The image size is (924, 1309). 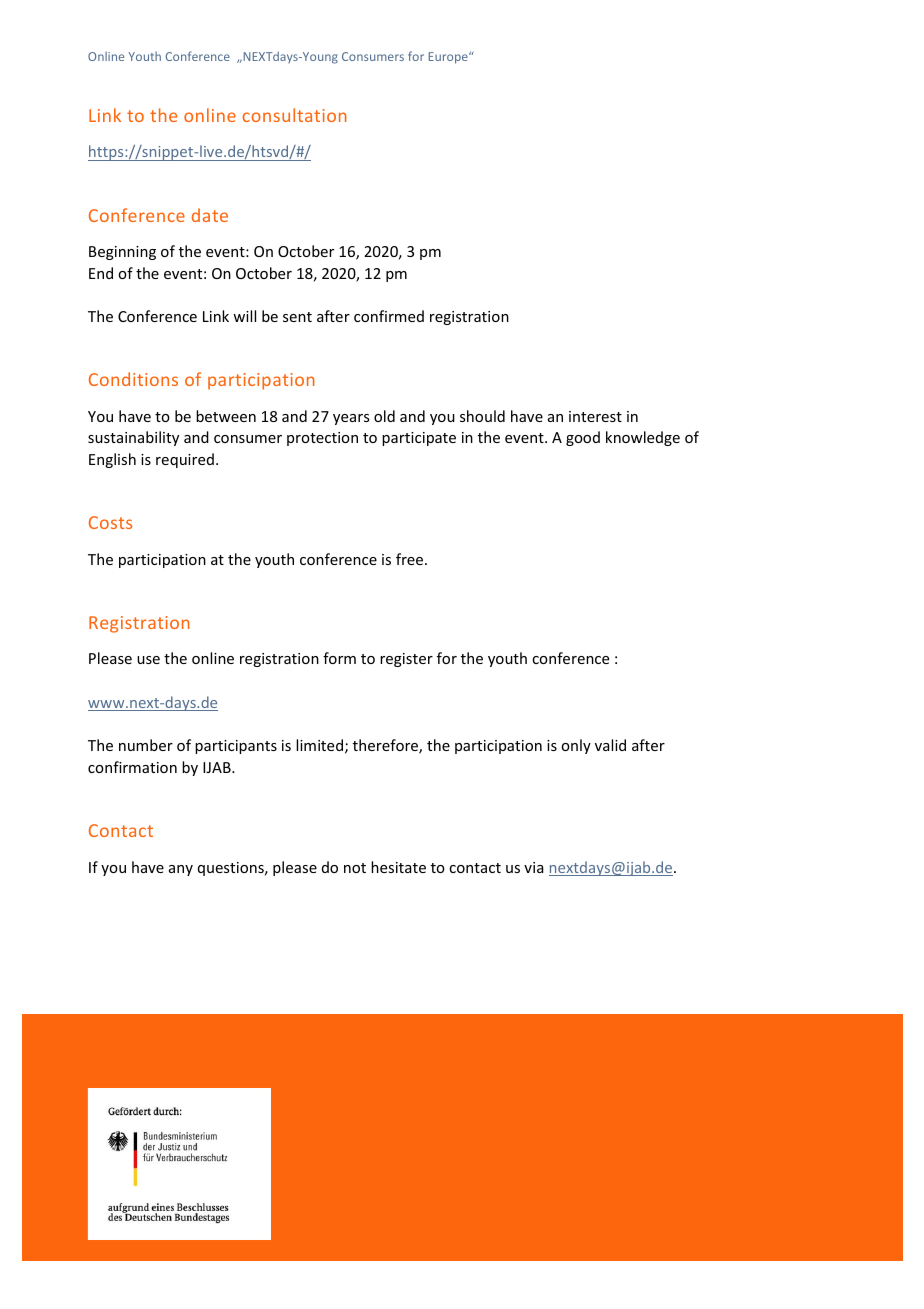 I want to click on not, so click(x=355, y=868).
